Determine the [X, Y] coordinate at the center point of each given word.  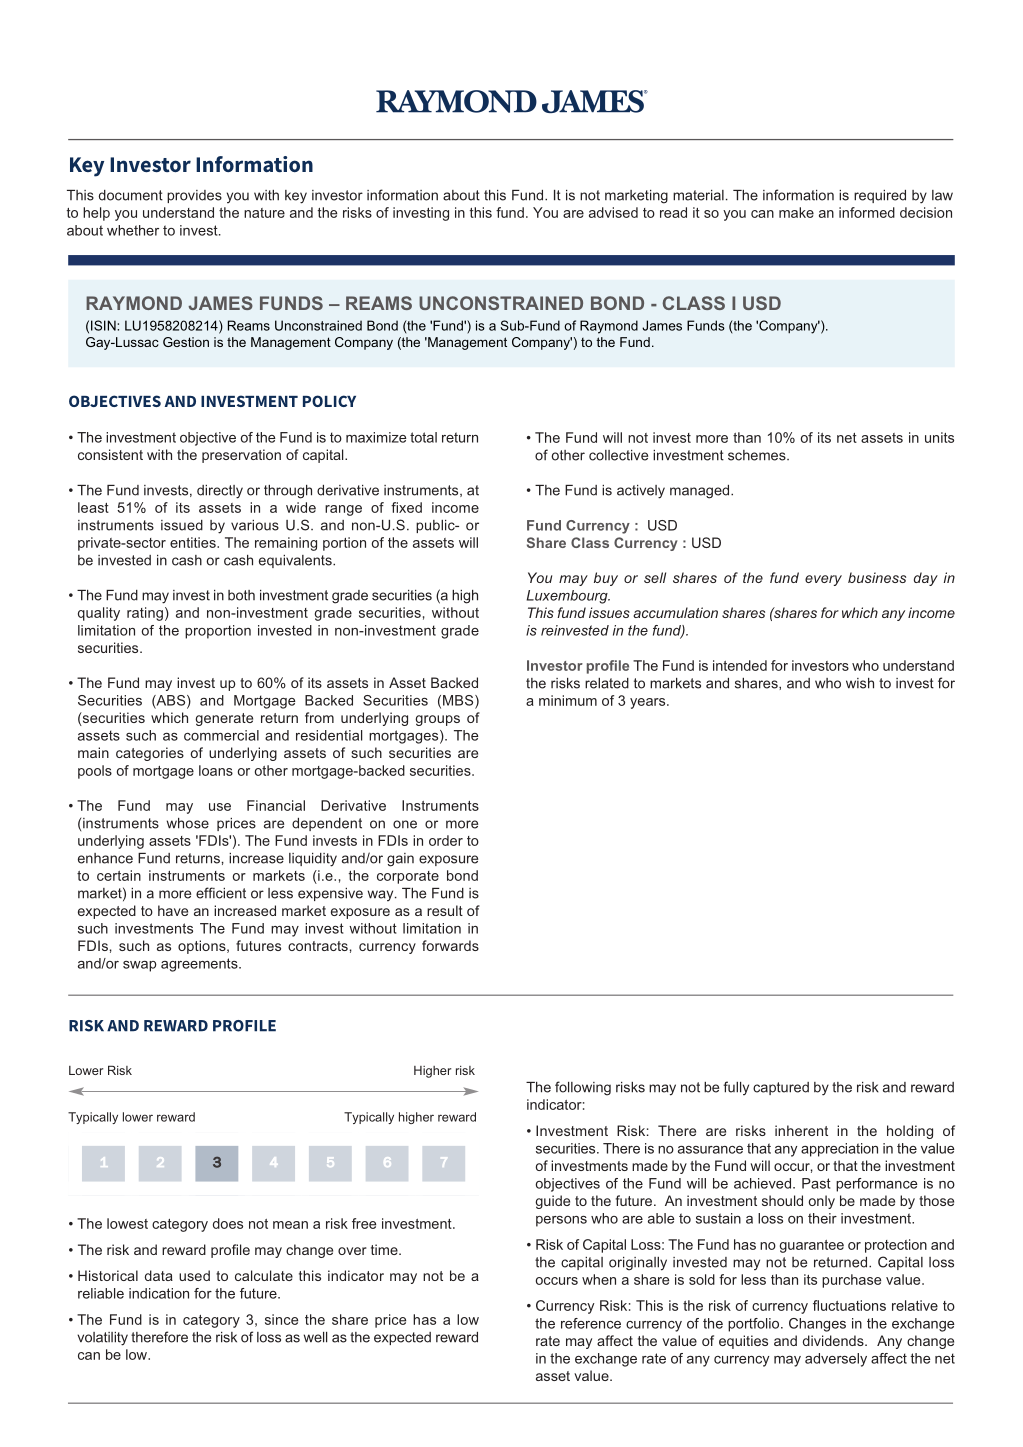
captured [781, 1088]
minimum [568, 700]
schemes [758, 455]
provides [194, 196]
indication [159, 1293]
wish [860, 683]
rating [145, 614]
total [423, 437]
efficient [221, 893]
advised [613, 212]
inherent [801, 1130]
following [583, 1088]
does [228, 1223]
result [445, 910]
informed [867, 212]
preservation [241, 456]
